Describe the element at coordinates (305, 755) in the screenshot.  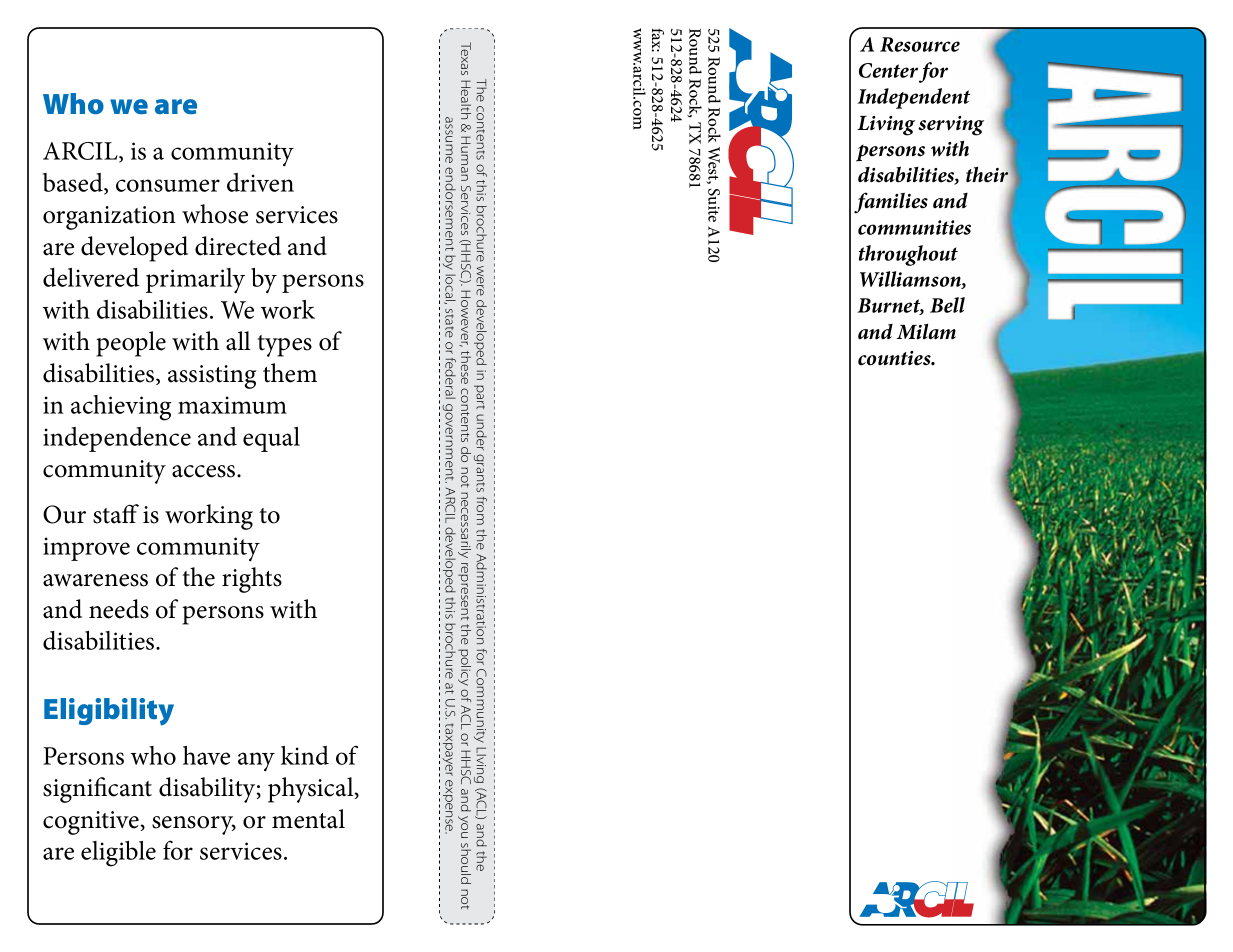
I see `kind` at that location.
